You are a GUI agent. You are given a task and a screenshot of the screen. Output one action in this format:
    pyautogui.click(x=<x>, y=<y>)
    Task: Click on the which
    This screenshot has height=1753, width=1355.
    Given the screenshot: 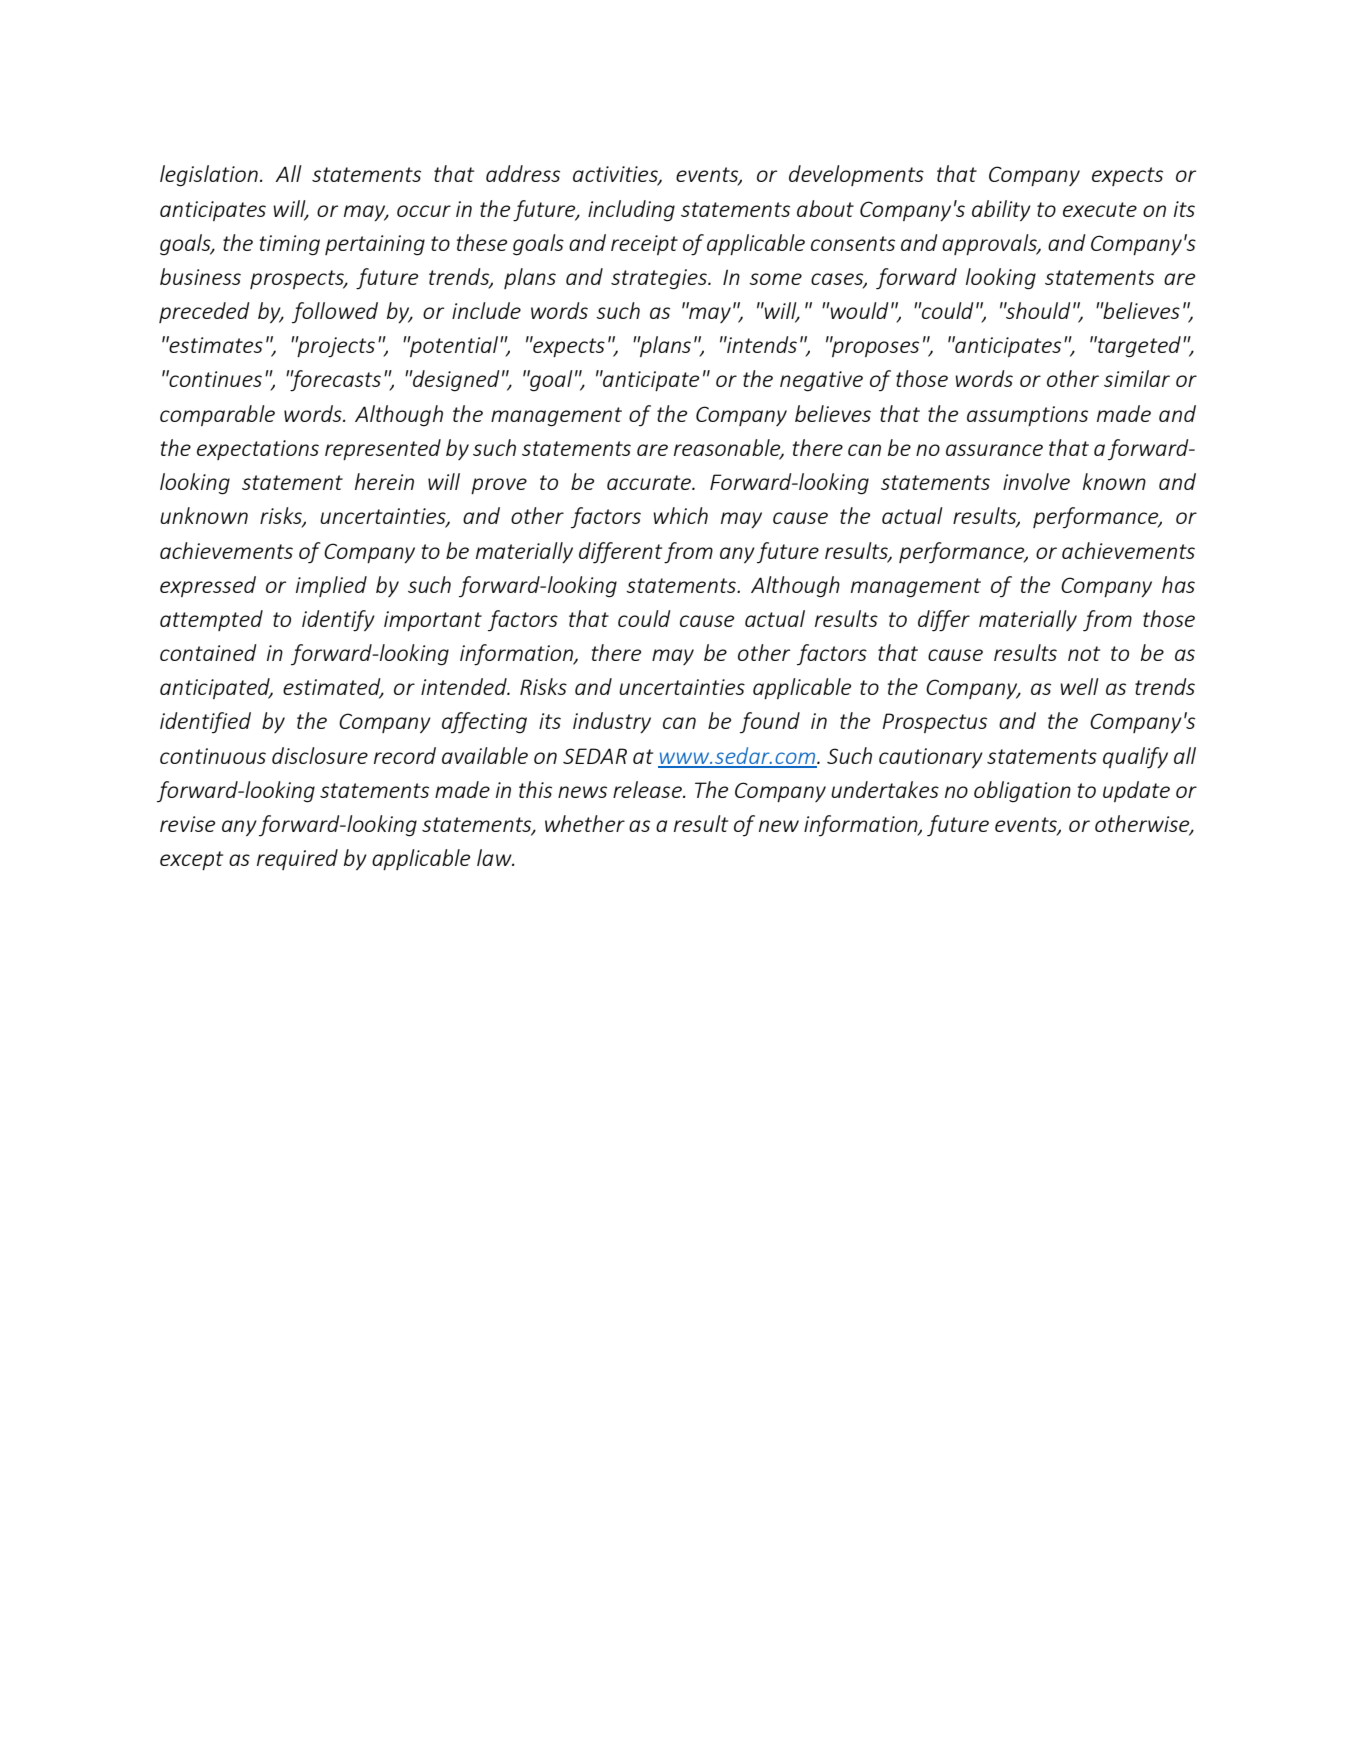 What is the action you would take?
    pyautogui.click(x=680, y=515)
